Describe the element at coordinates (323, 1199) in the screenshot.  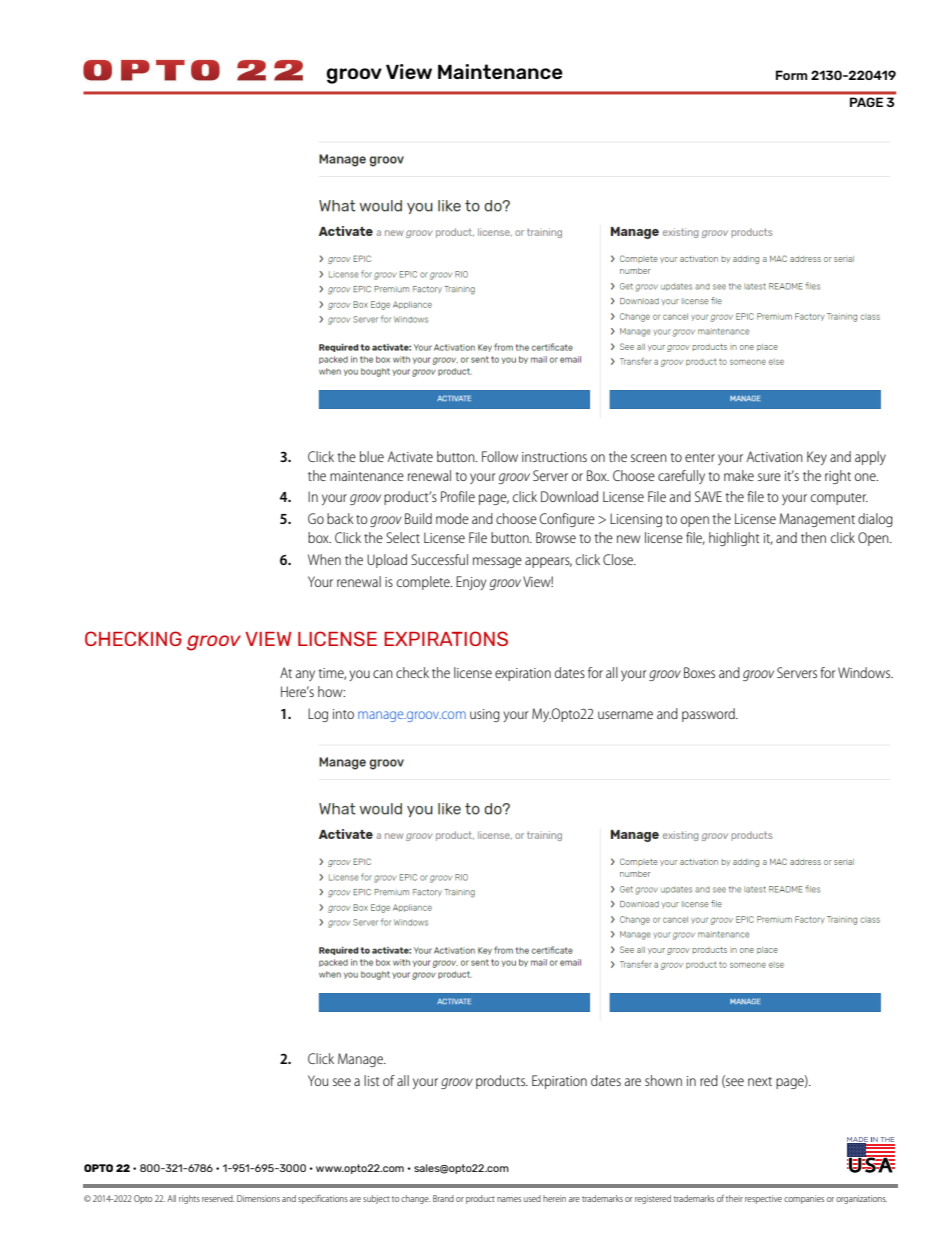
I see `specifications` at that location.
